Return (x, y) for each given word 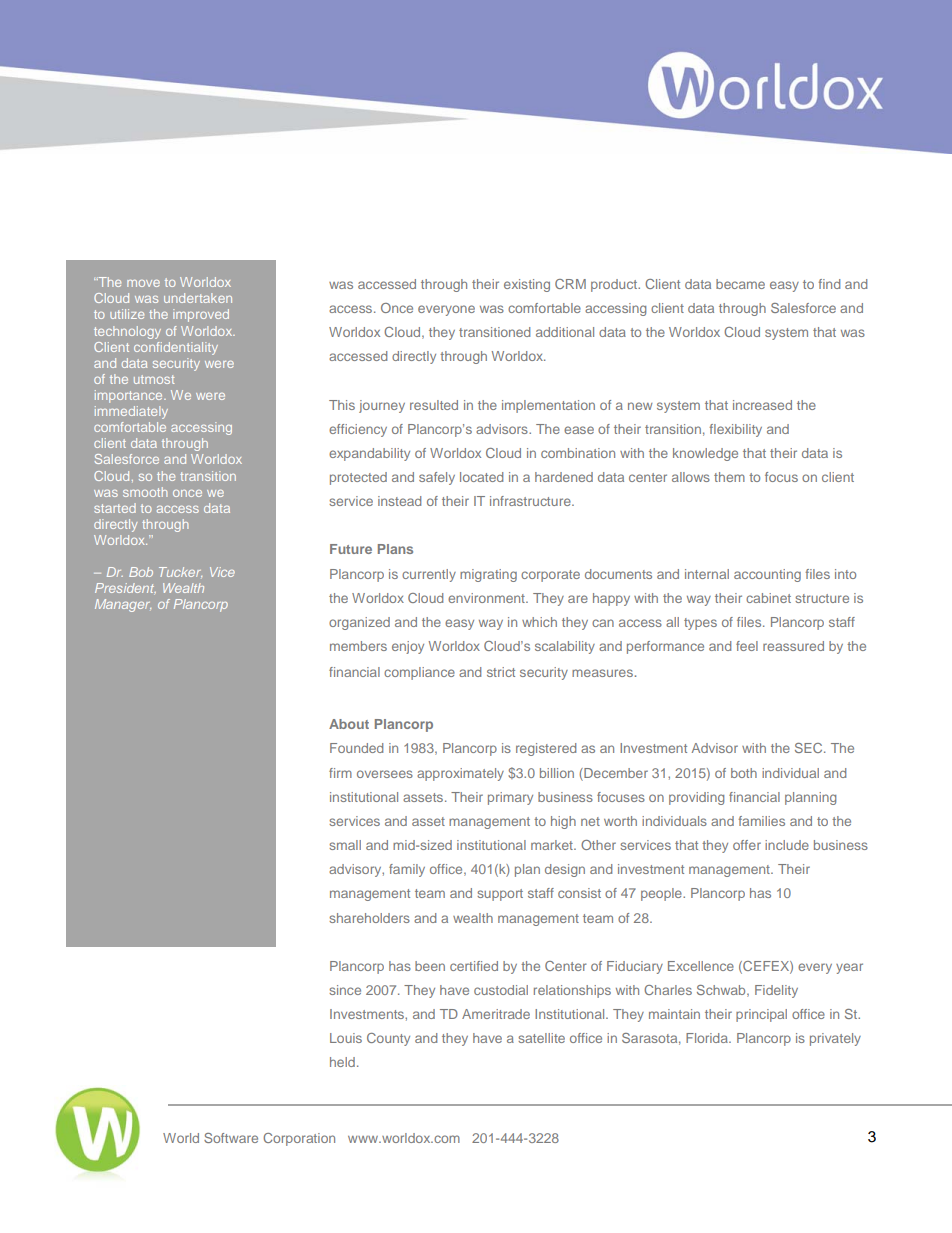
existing (527, 285)
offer (747, 845)
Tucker (180, 572)
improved (201, 315)
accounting (767, 575)
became (740, 284)
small (345, 845)
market (553, 845)
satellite (541, 1038)
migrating (488, 575)
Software (231, 1138)
